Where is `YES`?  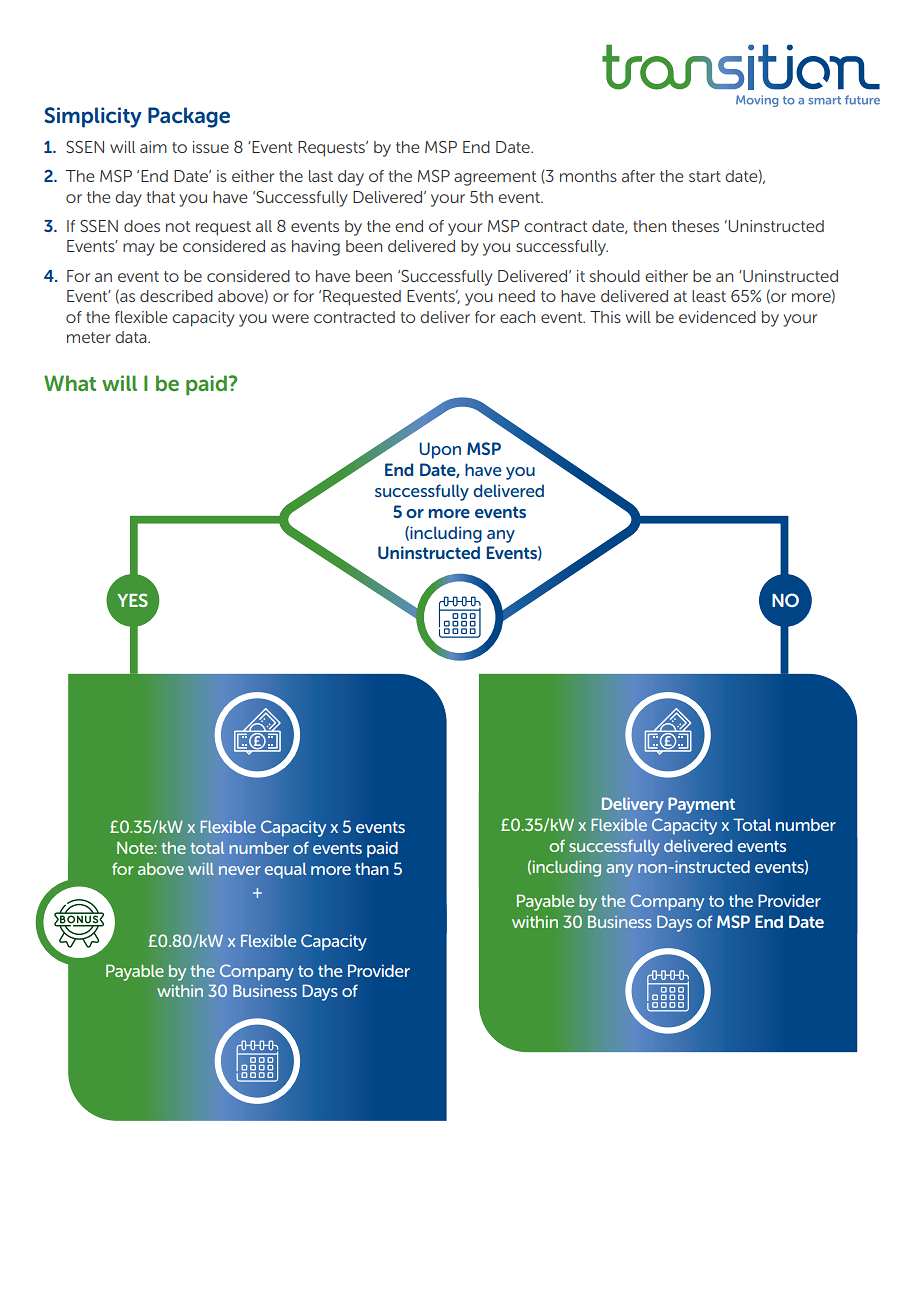 YES is located at coordinates (132, 600).
